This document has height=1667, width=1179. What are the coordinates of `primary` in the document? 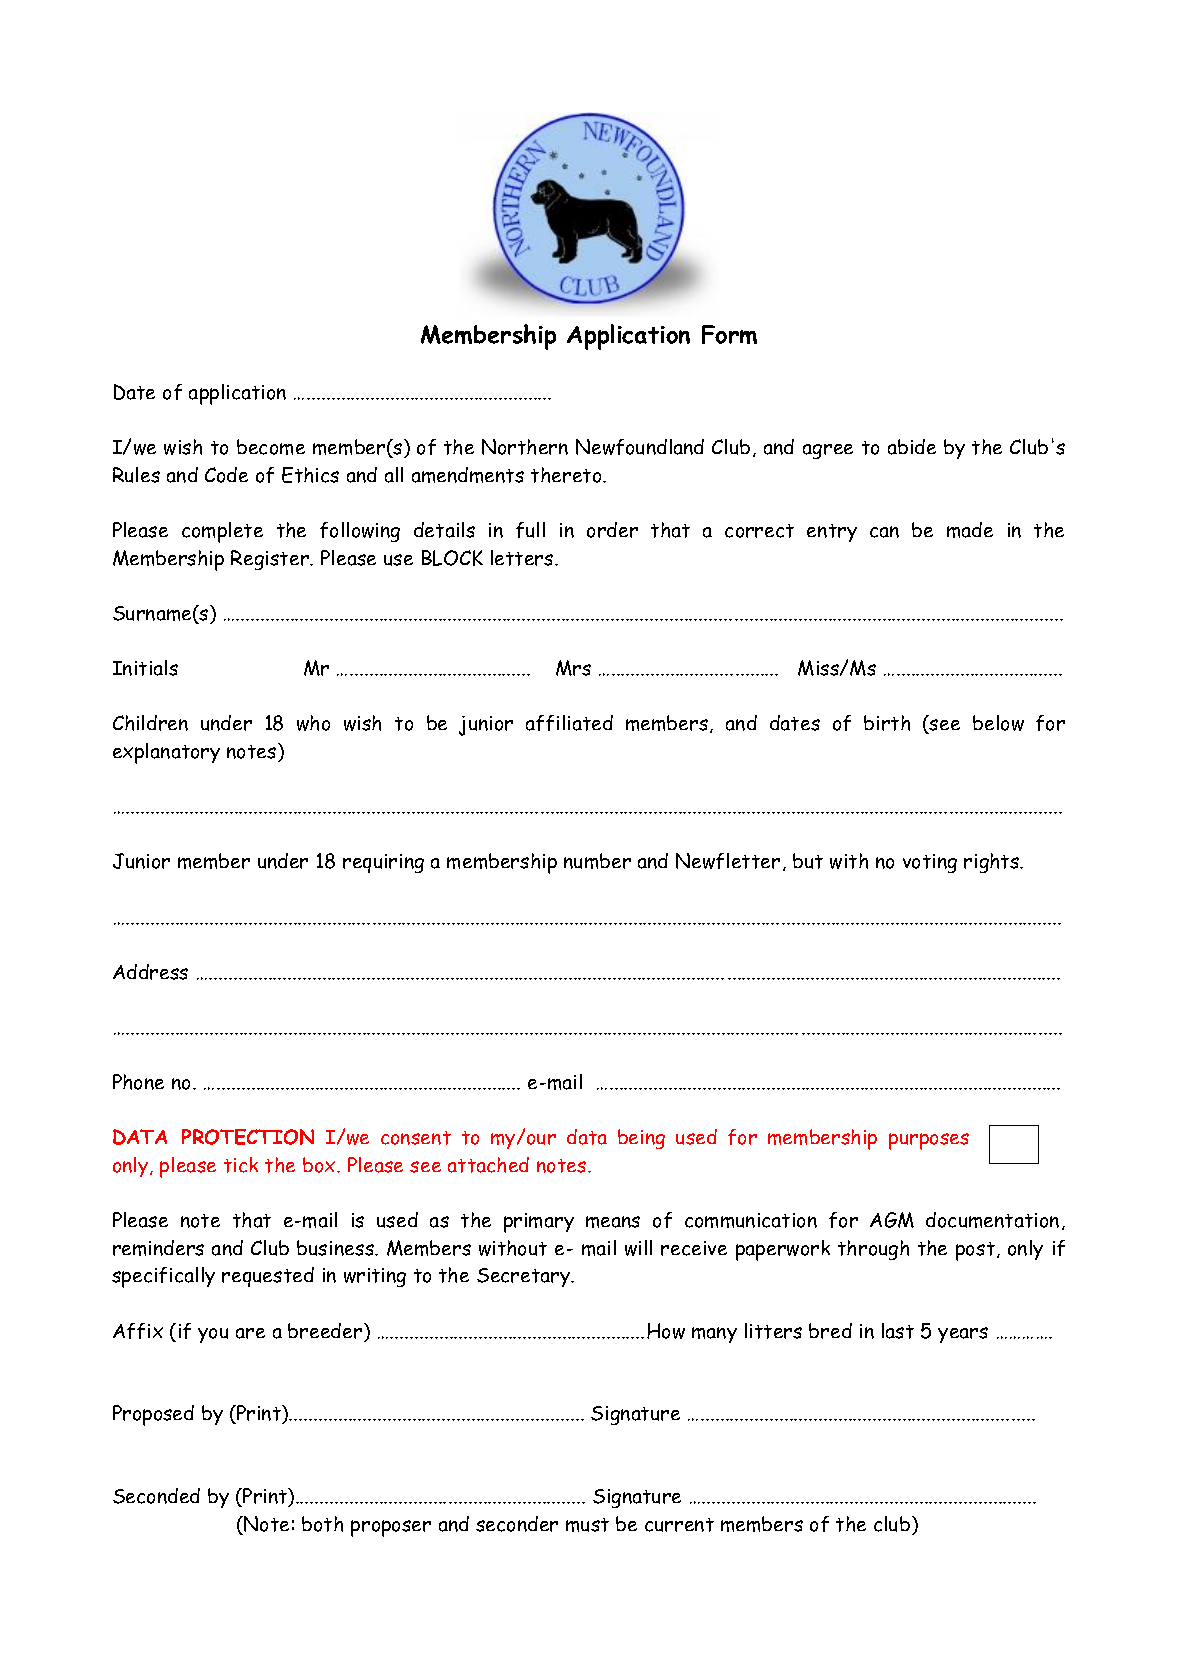 It's located at (539, 1223).
